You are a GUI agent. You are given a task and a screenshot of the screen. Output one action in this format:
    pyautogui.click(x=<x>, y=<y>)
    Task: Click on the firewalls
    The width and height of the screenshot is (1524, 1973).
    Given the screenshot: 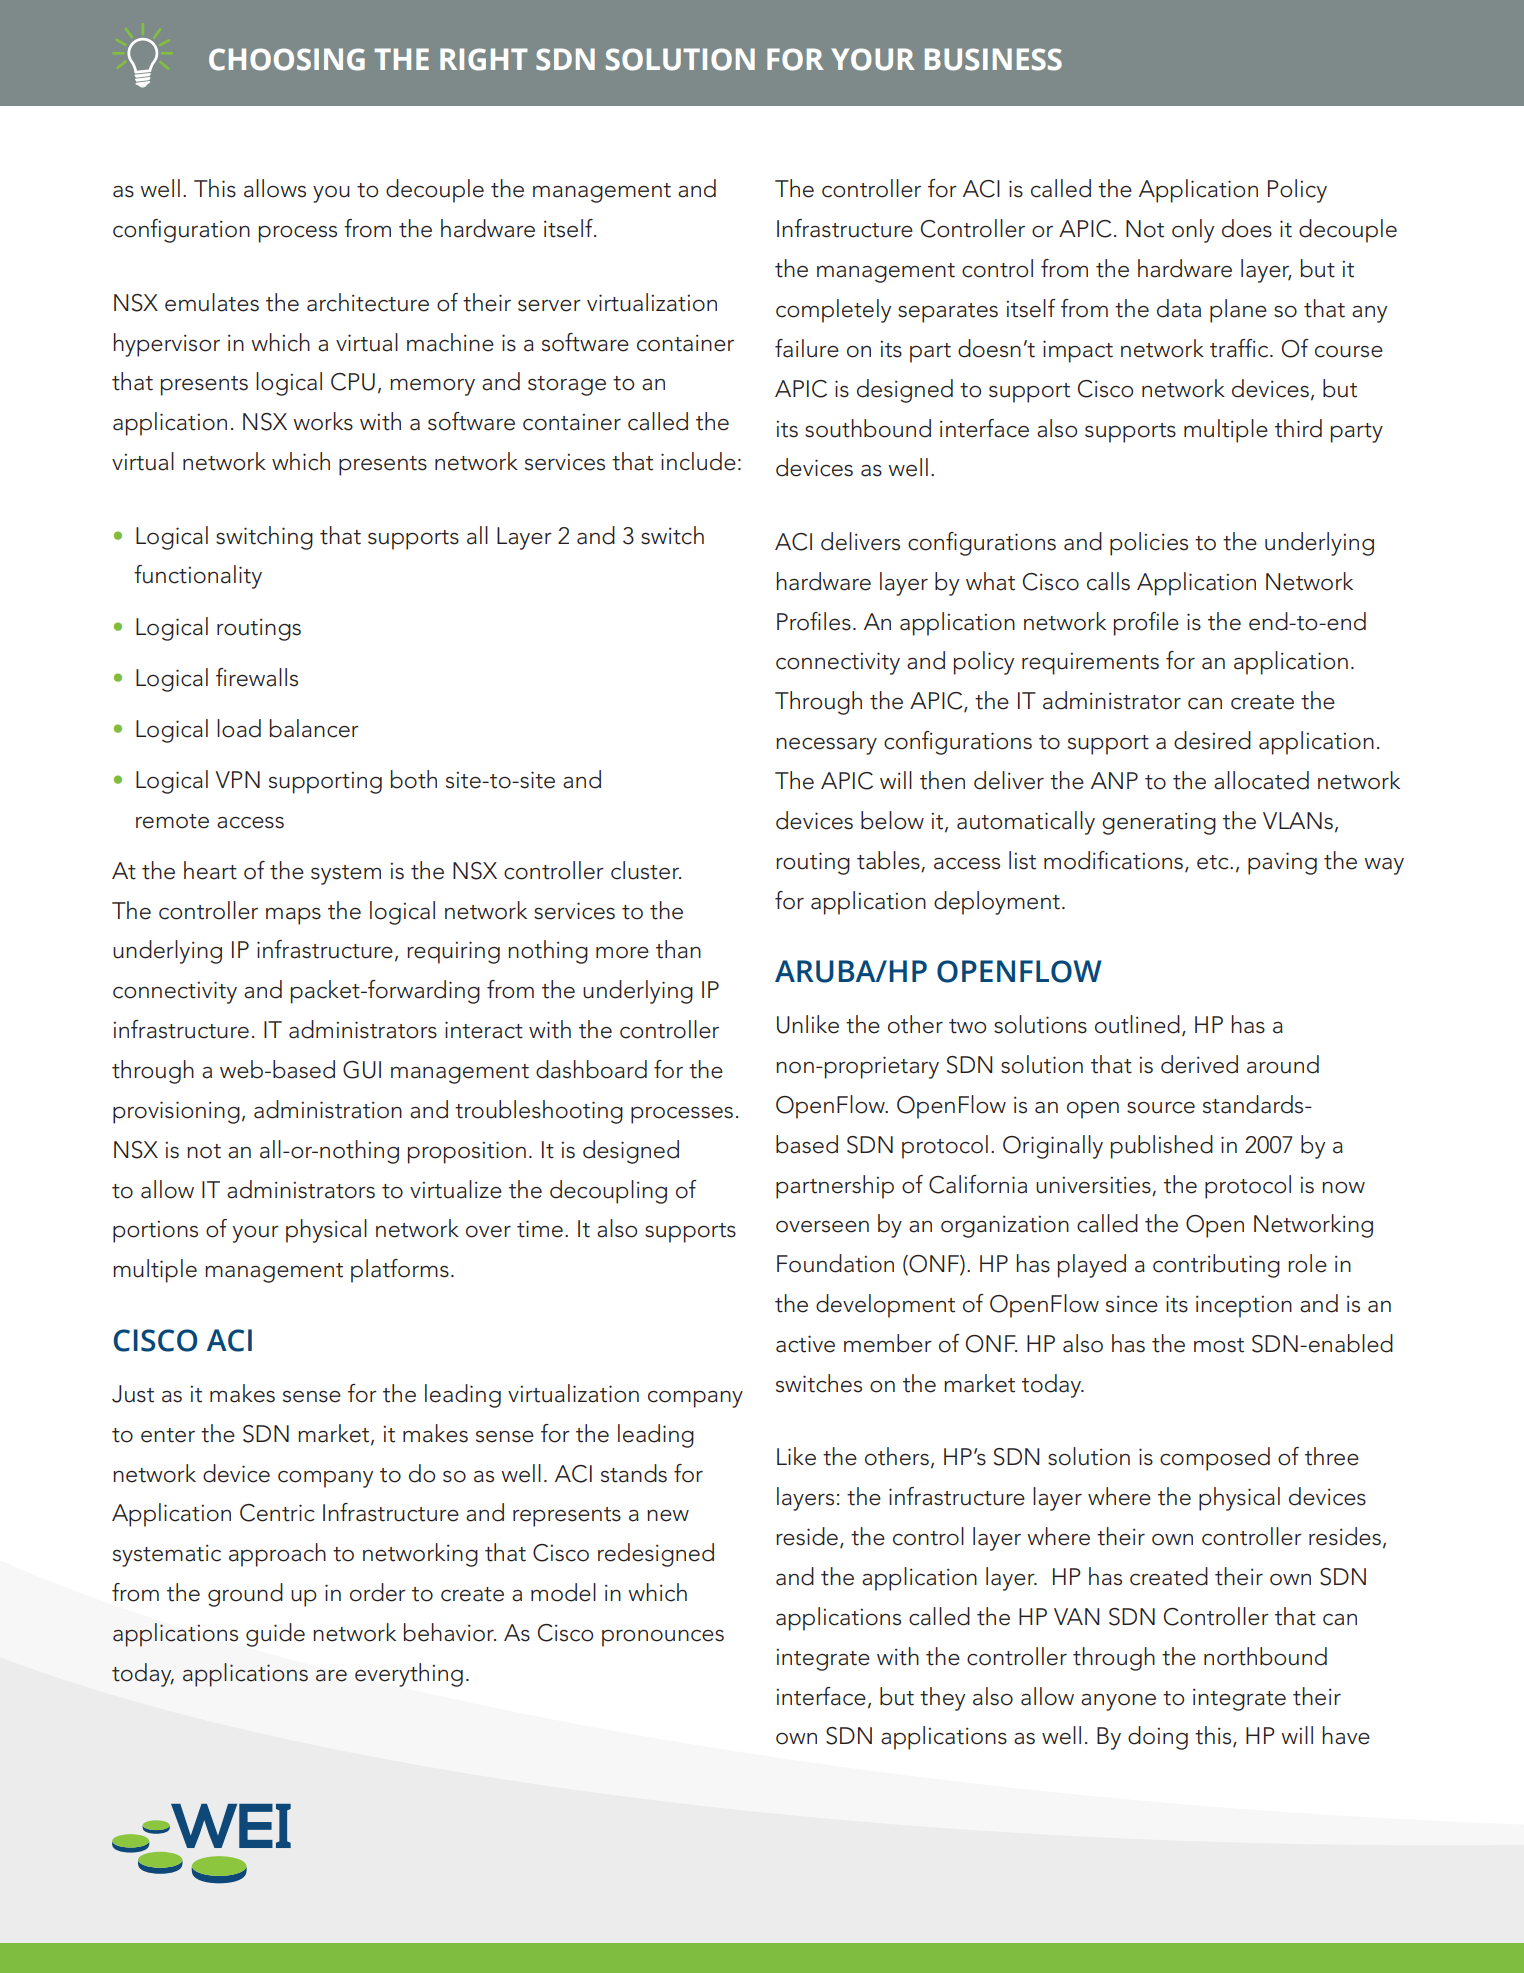 What is the action you would take?
    pyautogui.click(x=257, y=677)
